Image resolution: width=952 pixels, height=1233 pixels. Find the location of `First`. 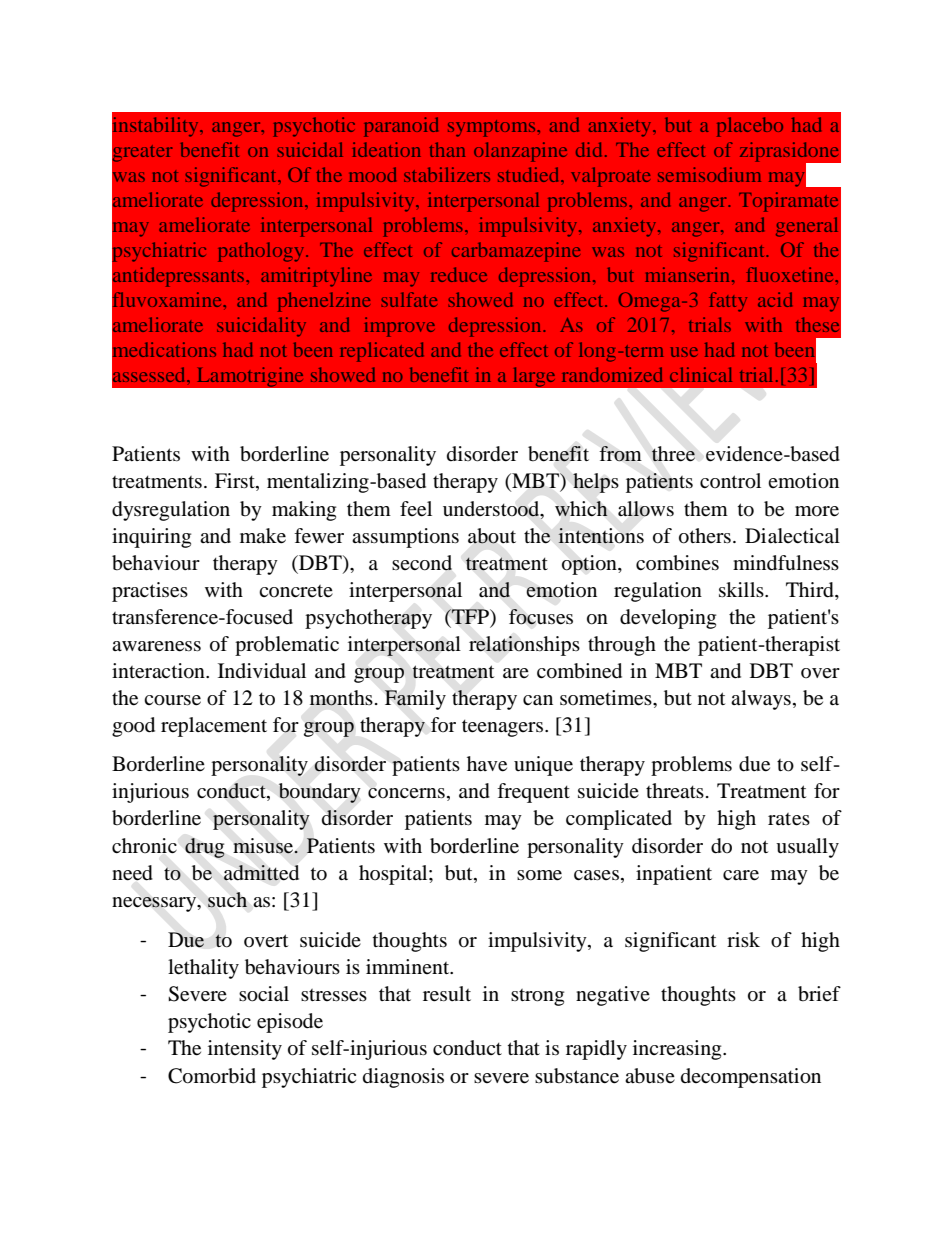

First is located at coordinates (236, 482).
